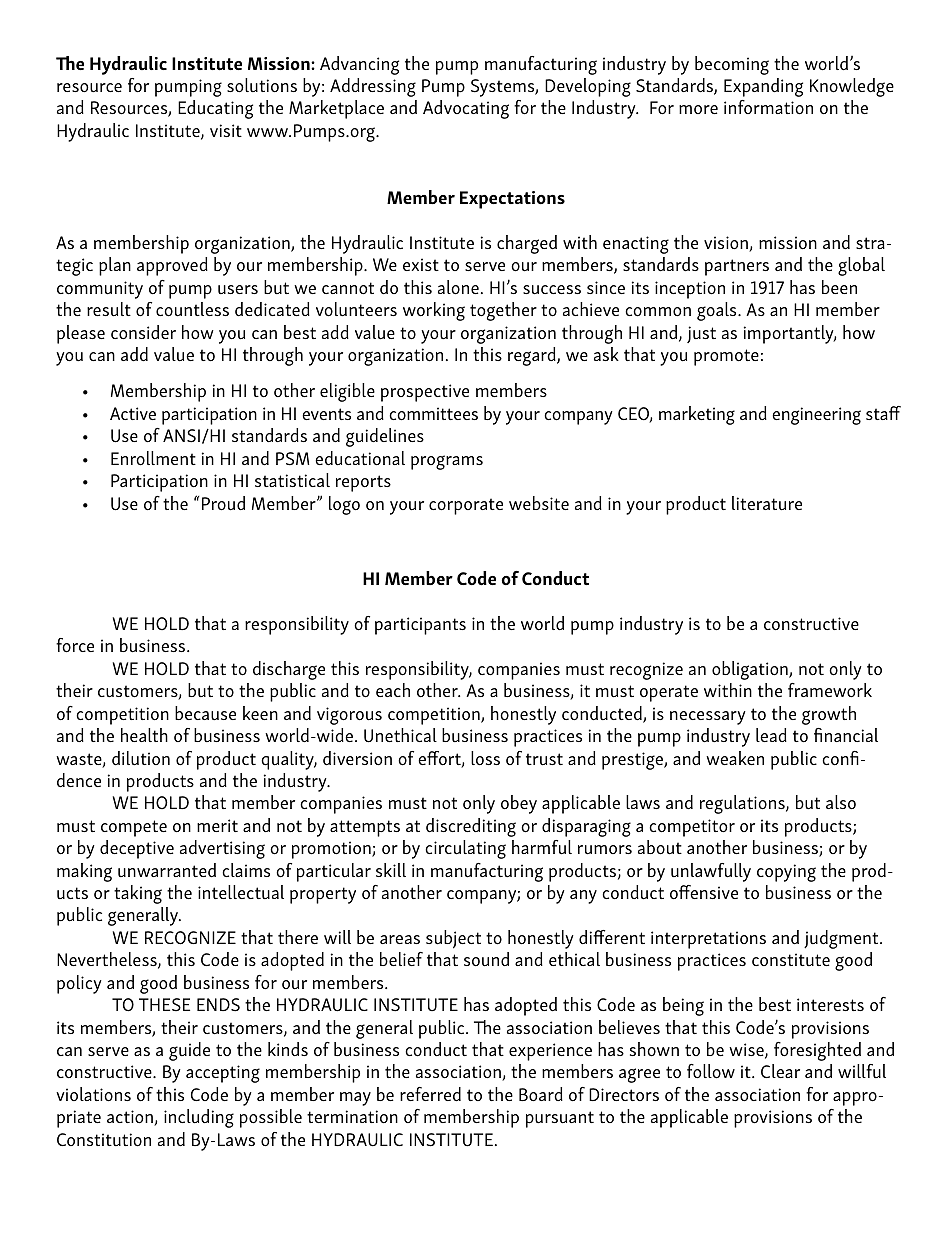 The image size is (952, 1233). Describe the element at coordinates (735, 758) in the screenshot. I see `weaken` at that location.
